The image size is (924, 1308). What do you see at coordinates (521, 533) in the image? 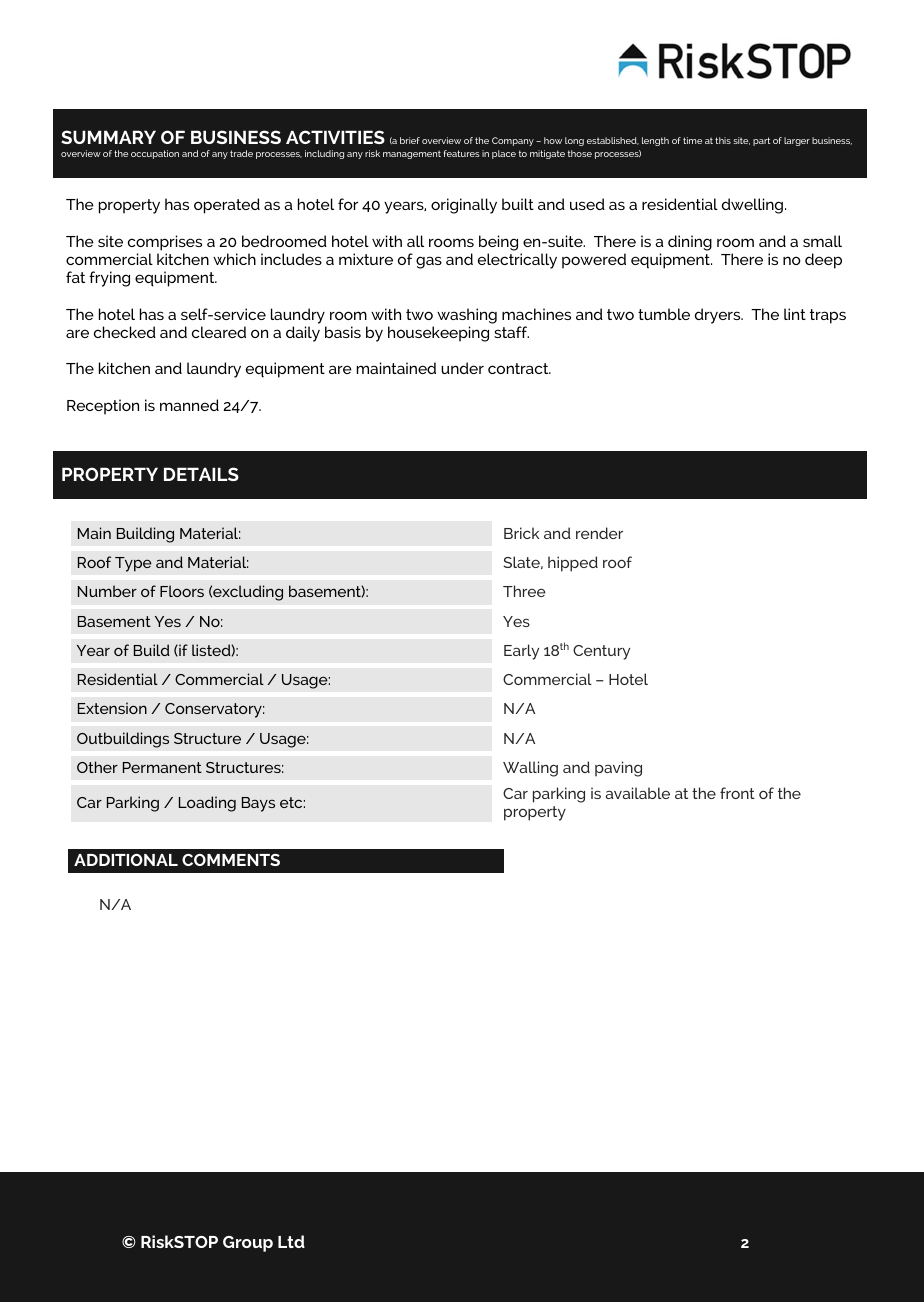
I see `Brick` at bounding box center [521, 533].
